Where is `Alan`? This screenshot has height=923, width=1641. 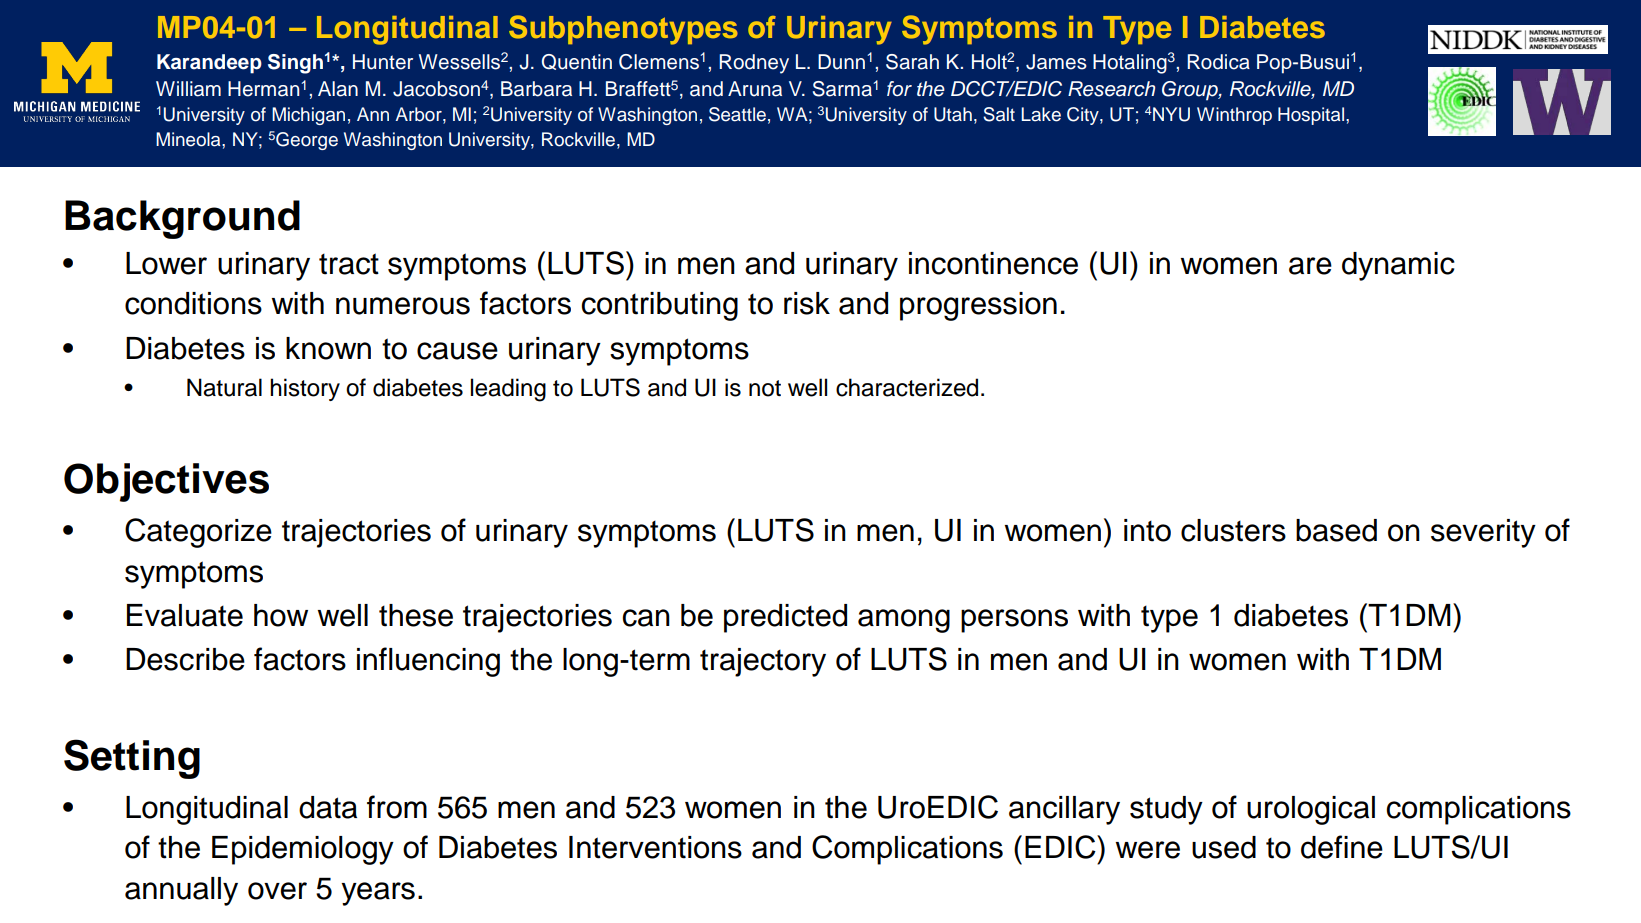
Alan is located at coordinates (338, 89).
